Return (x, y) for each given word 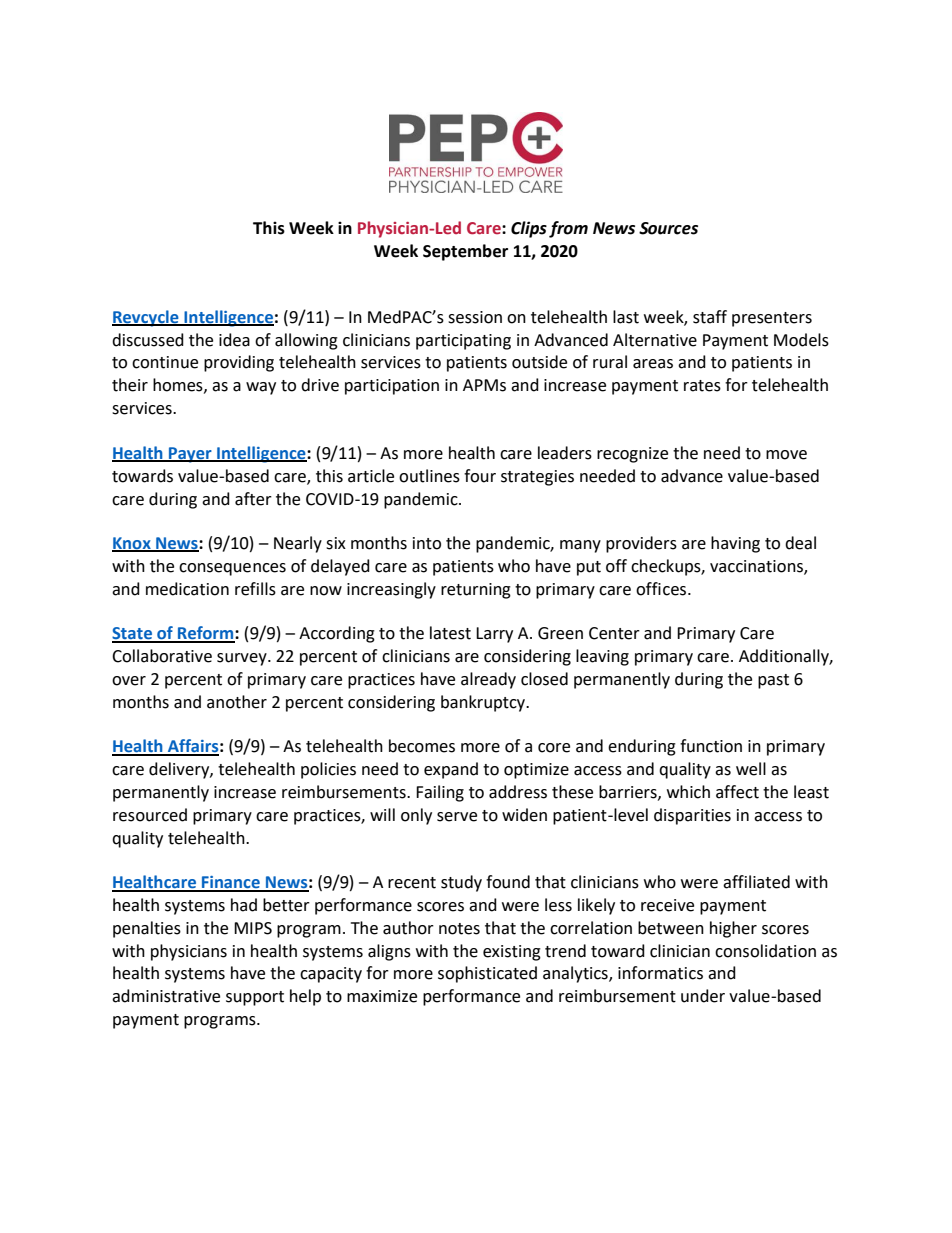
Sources (668, 228)
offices (662, 589)
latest (450, 633)
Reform (206, 634)
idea (234, 340)
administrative (166, 996)
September (465, 252)
